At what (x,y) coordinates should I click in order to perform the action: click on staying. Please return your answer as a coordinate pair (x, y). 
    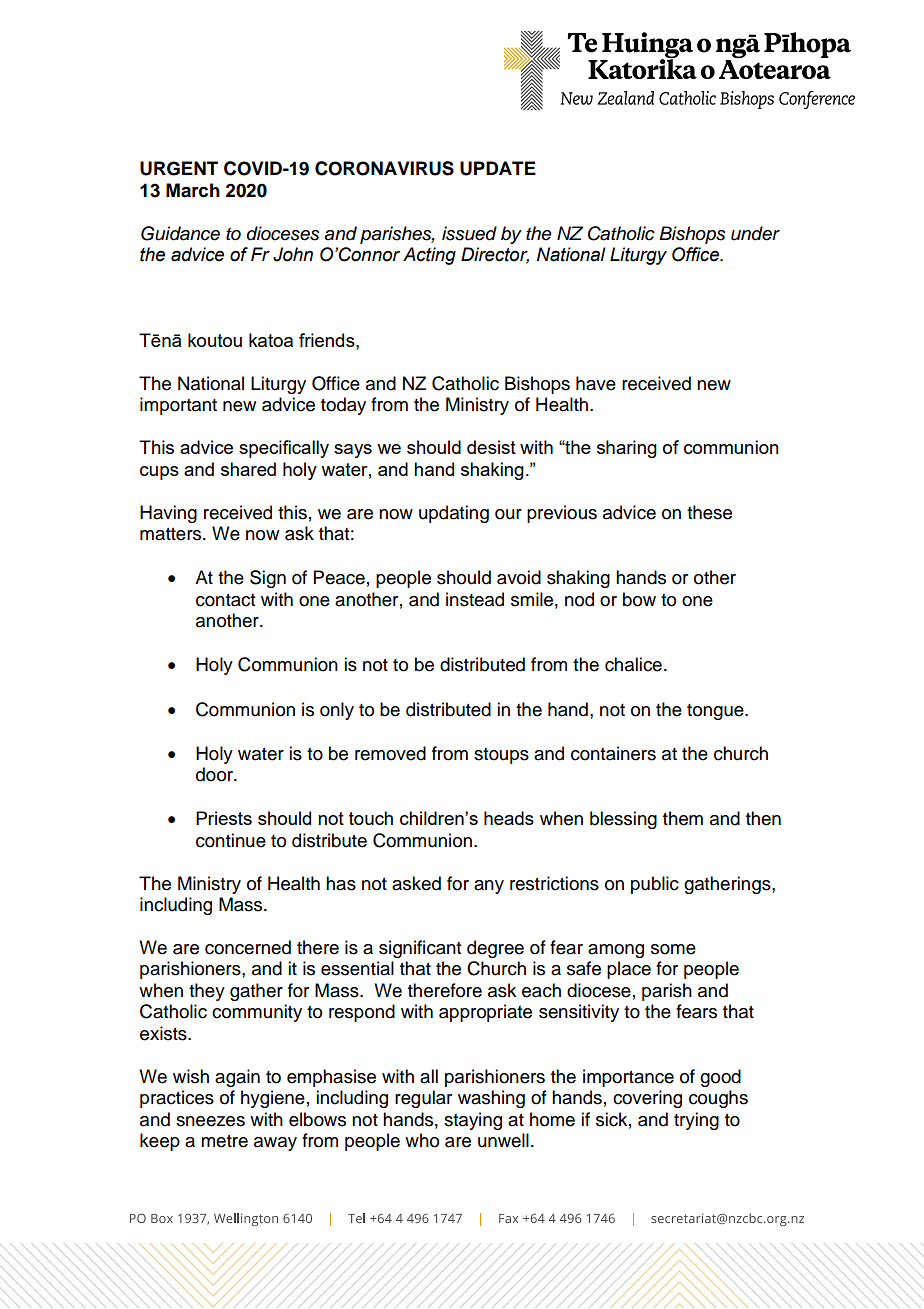
    Looking at the image, I should click on (473, 1121).
